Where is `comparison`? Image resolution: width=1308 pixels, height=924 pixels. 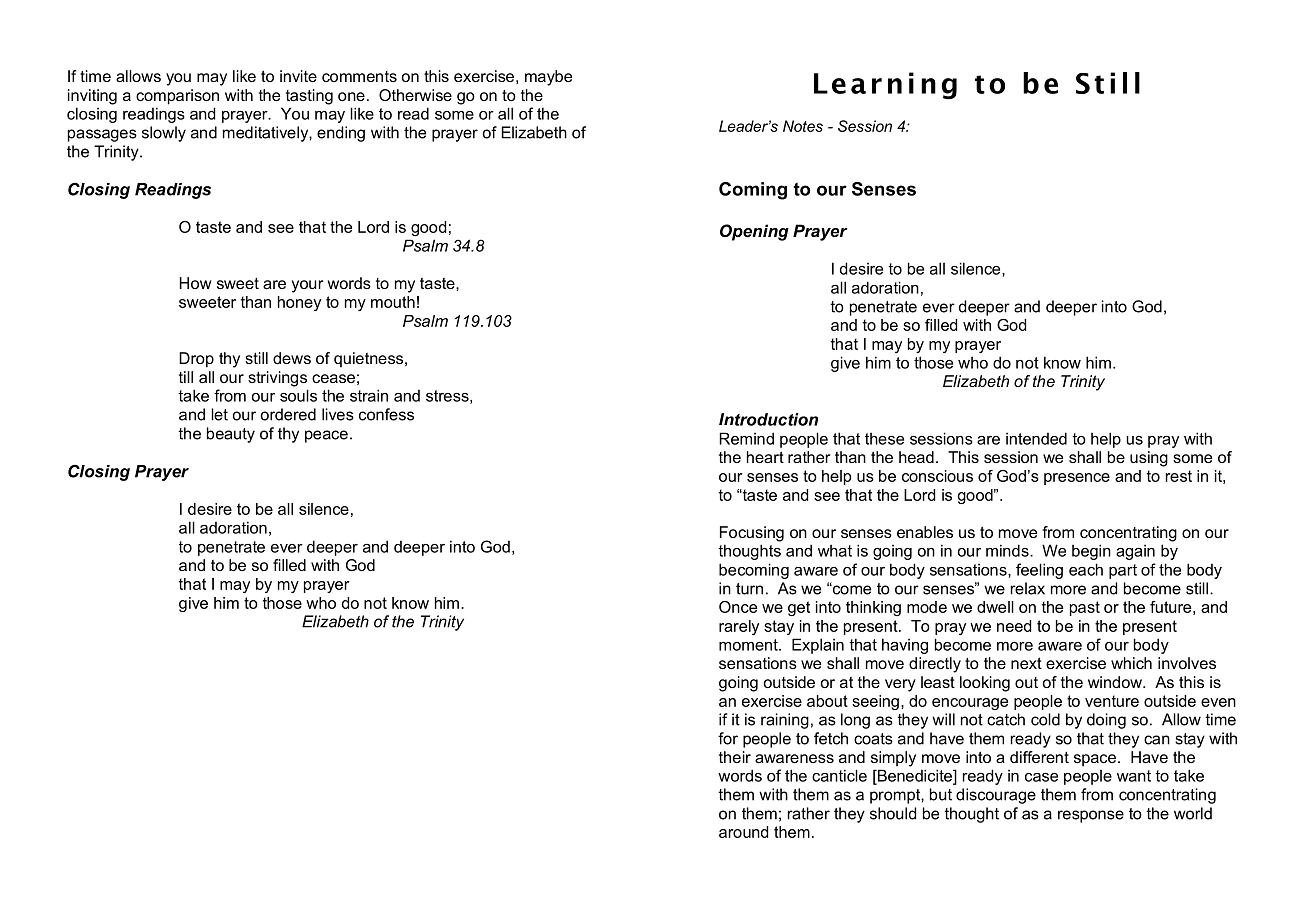 comparison is located at coordinates (177, 97).
